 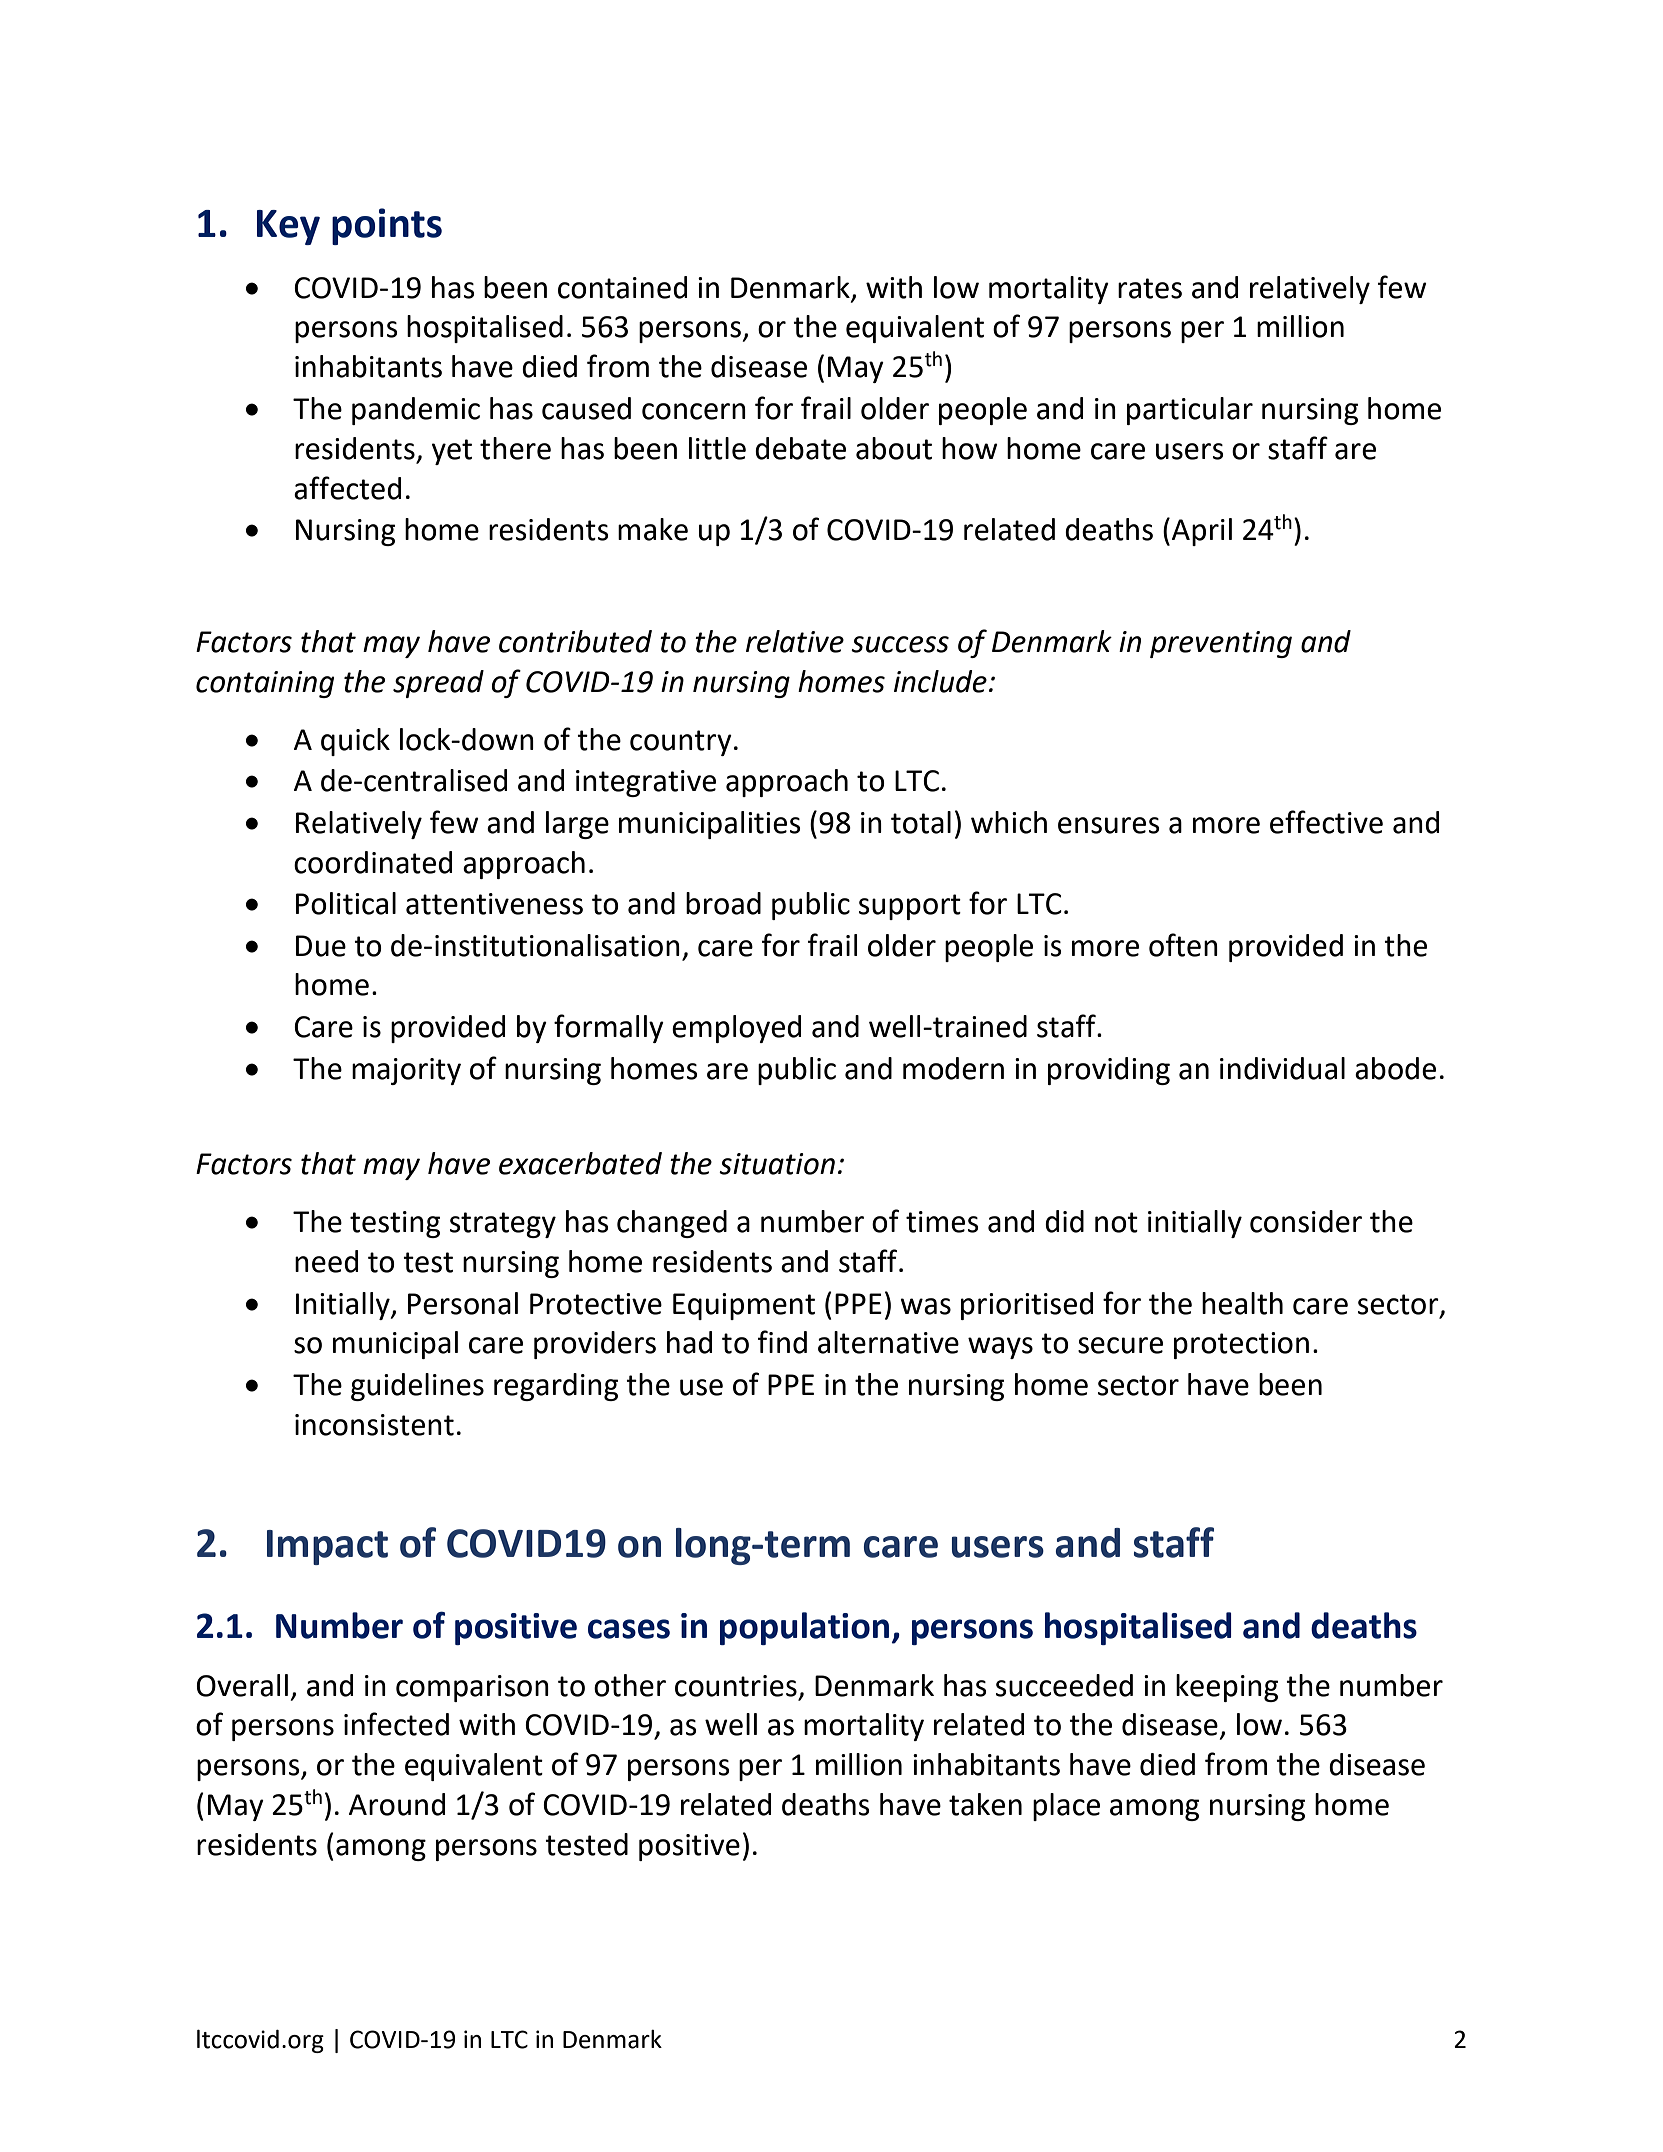 What do you see at coordinates (355, 742) in the screenshot?
I see `quick` at bounding box center [355, 742].
